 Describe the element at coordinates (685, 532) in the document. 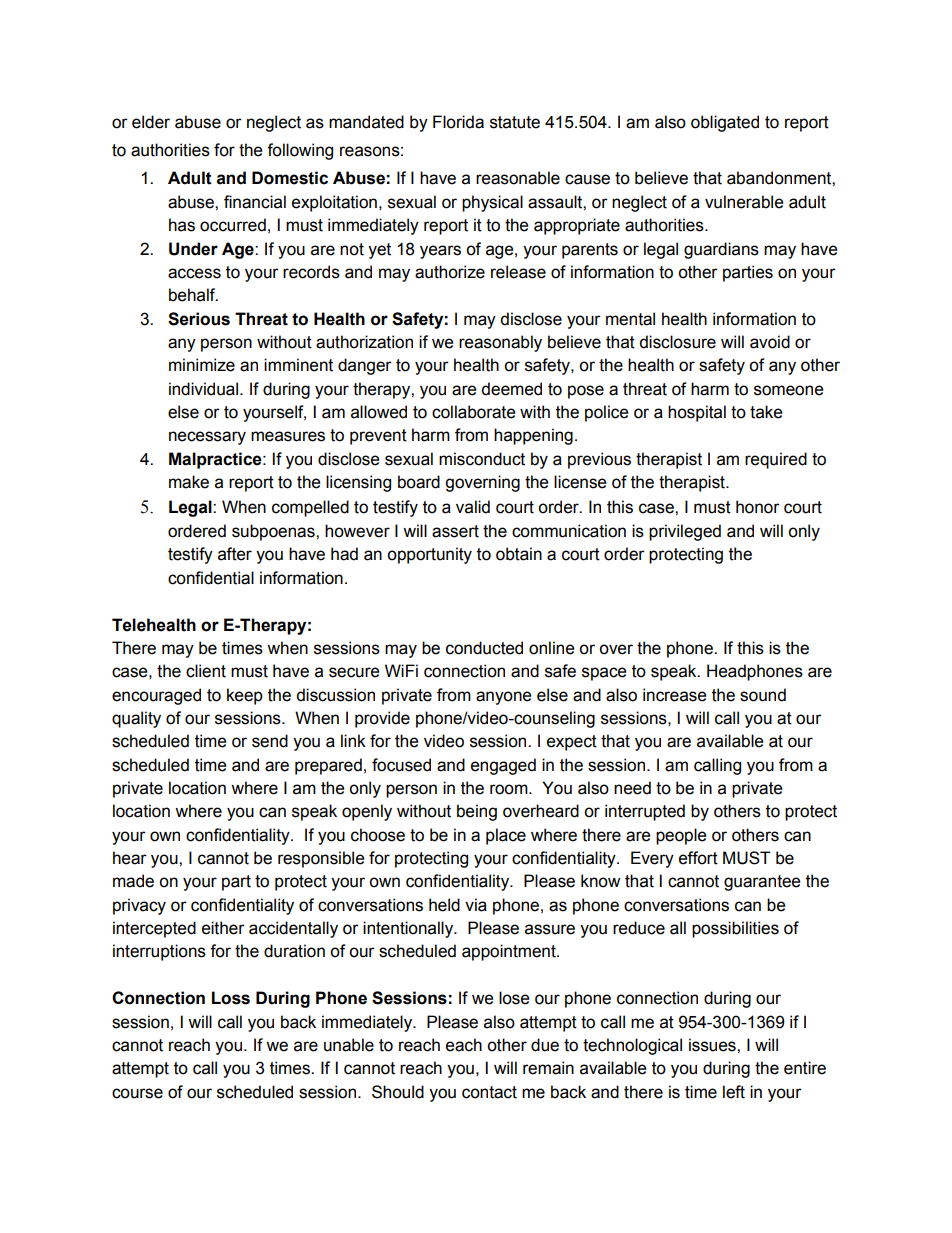

I see `privileged` at that location.
